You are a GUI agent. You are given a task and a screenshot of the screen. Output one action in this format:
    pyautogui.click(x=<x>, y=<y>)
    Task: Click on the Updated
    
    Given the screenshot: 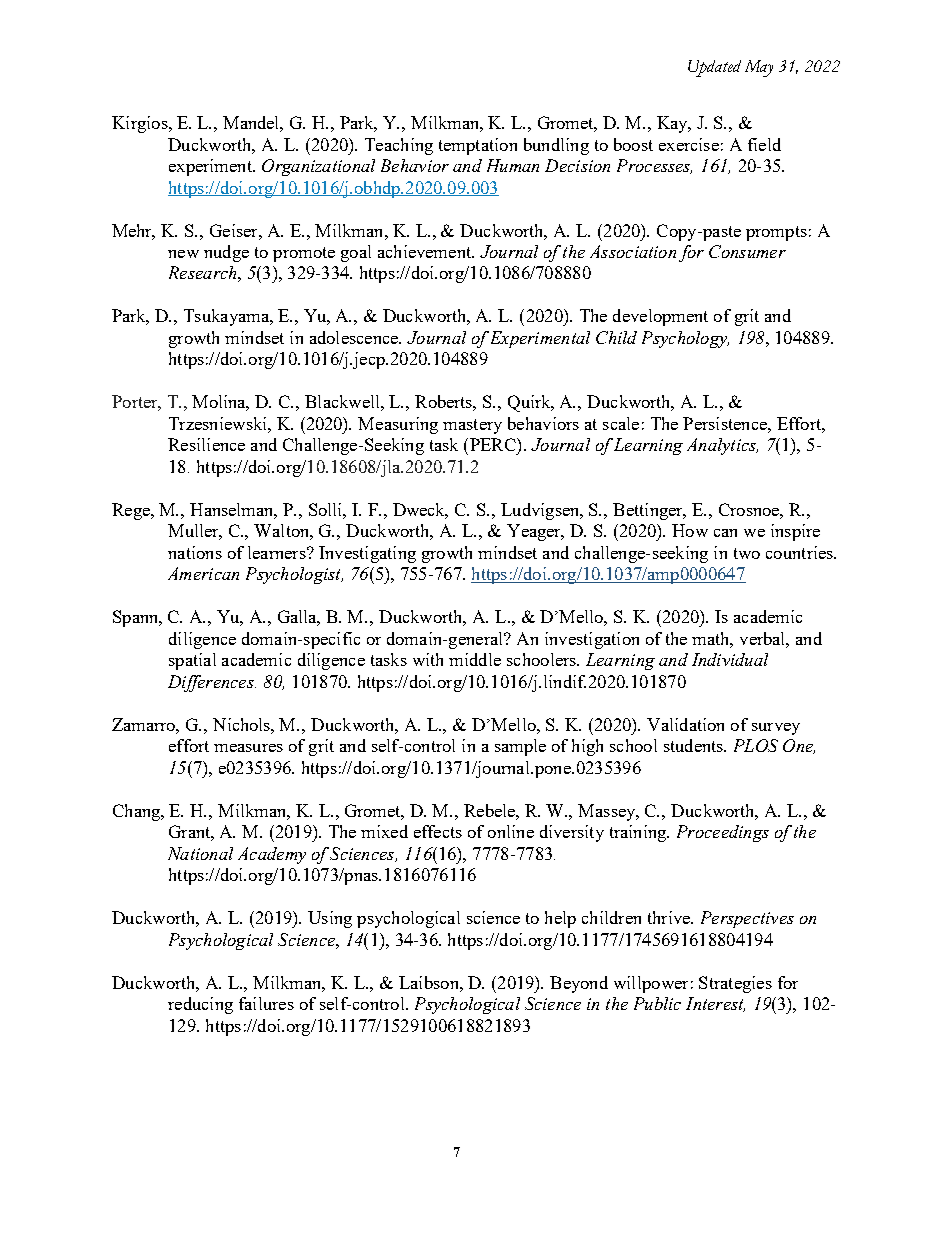 What is the action you would take?
    pyautogui.click(x=714, y=68)
